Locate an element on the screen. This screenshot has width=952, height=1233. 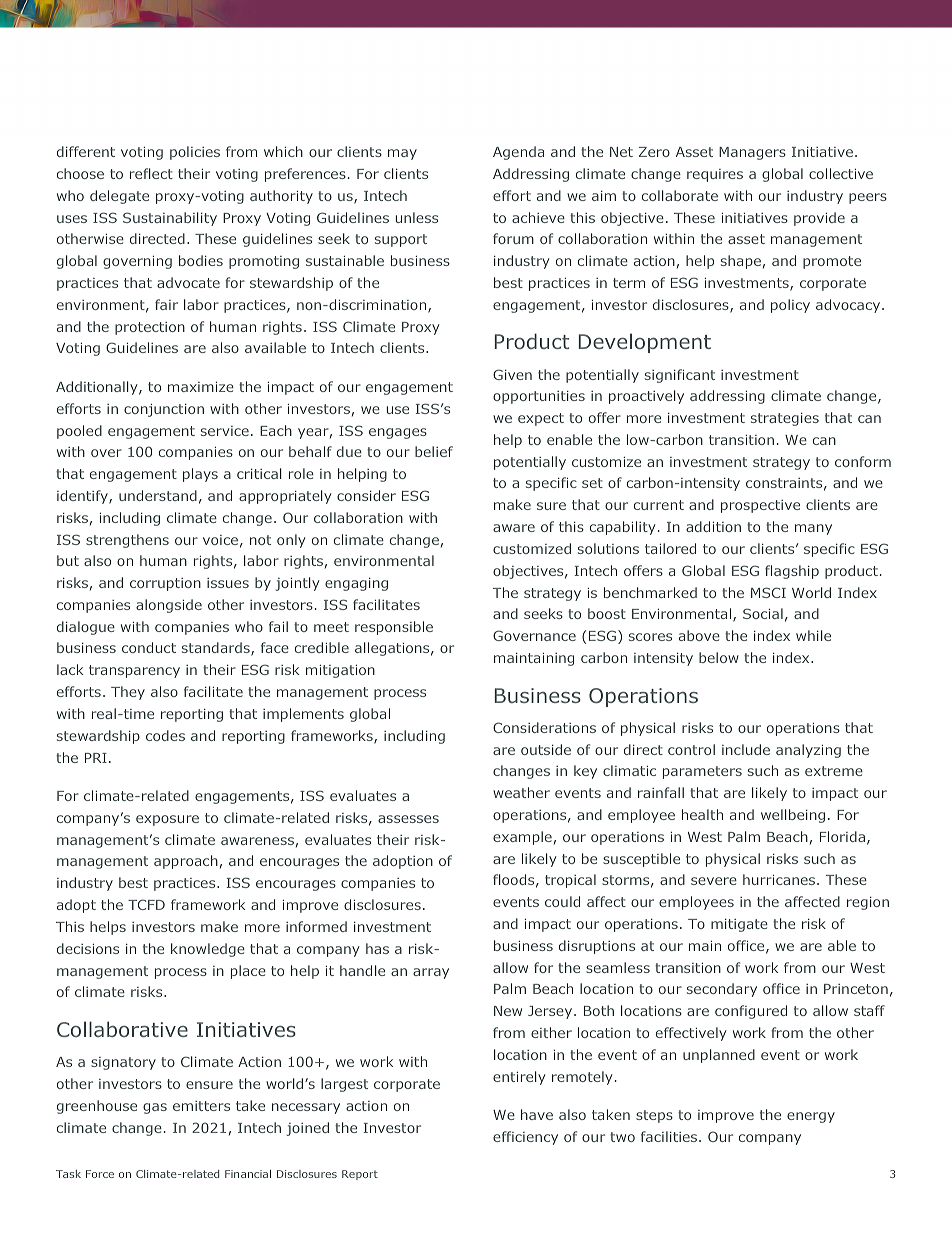
Agenda is located at coordinates (518, 153).
